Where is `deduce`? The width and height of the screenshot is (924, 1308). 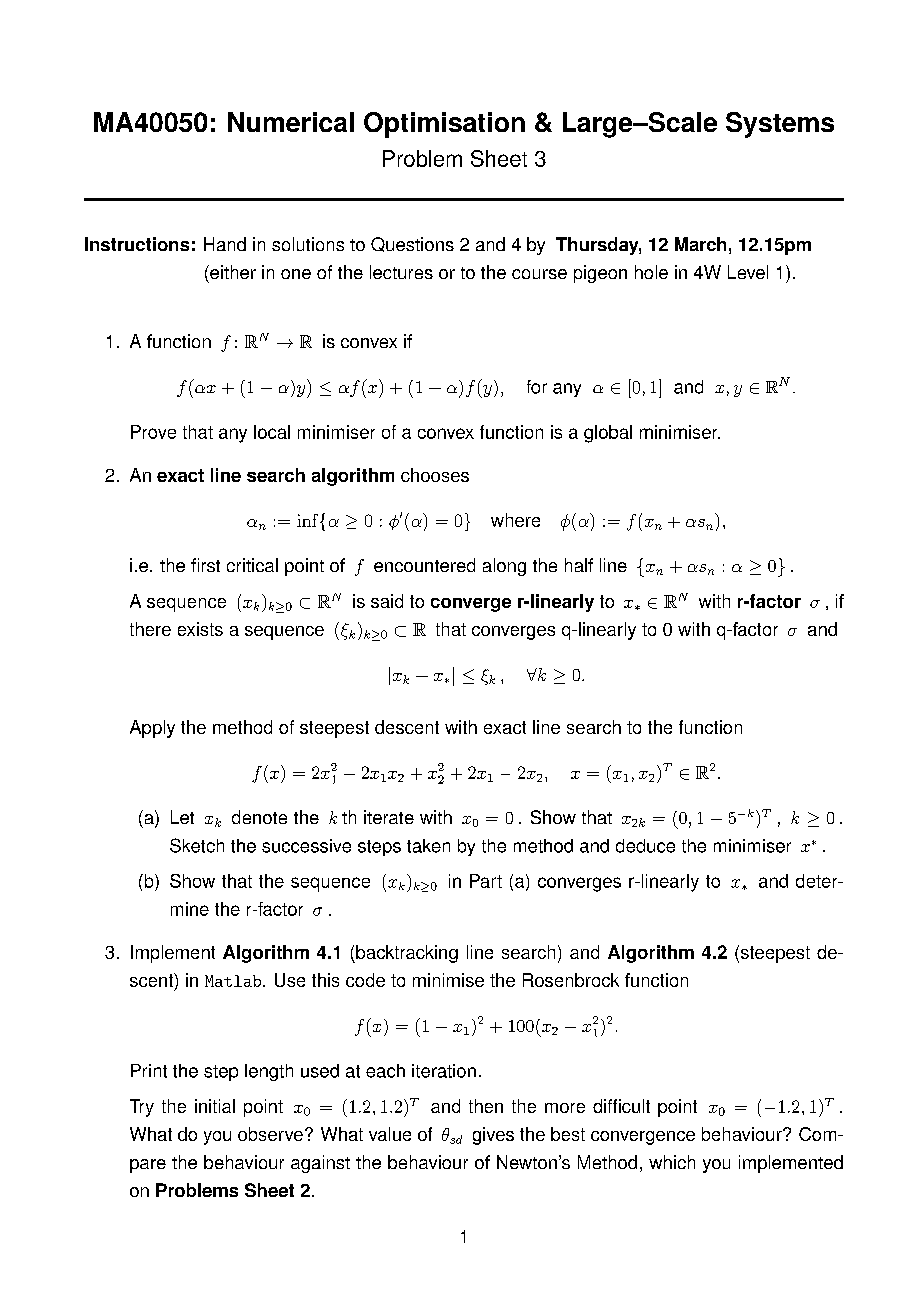
deduce is located at coordinates (645, 846).
